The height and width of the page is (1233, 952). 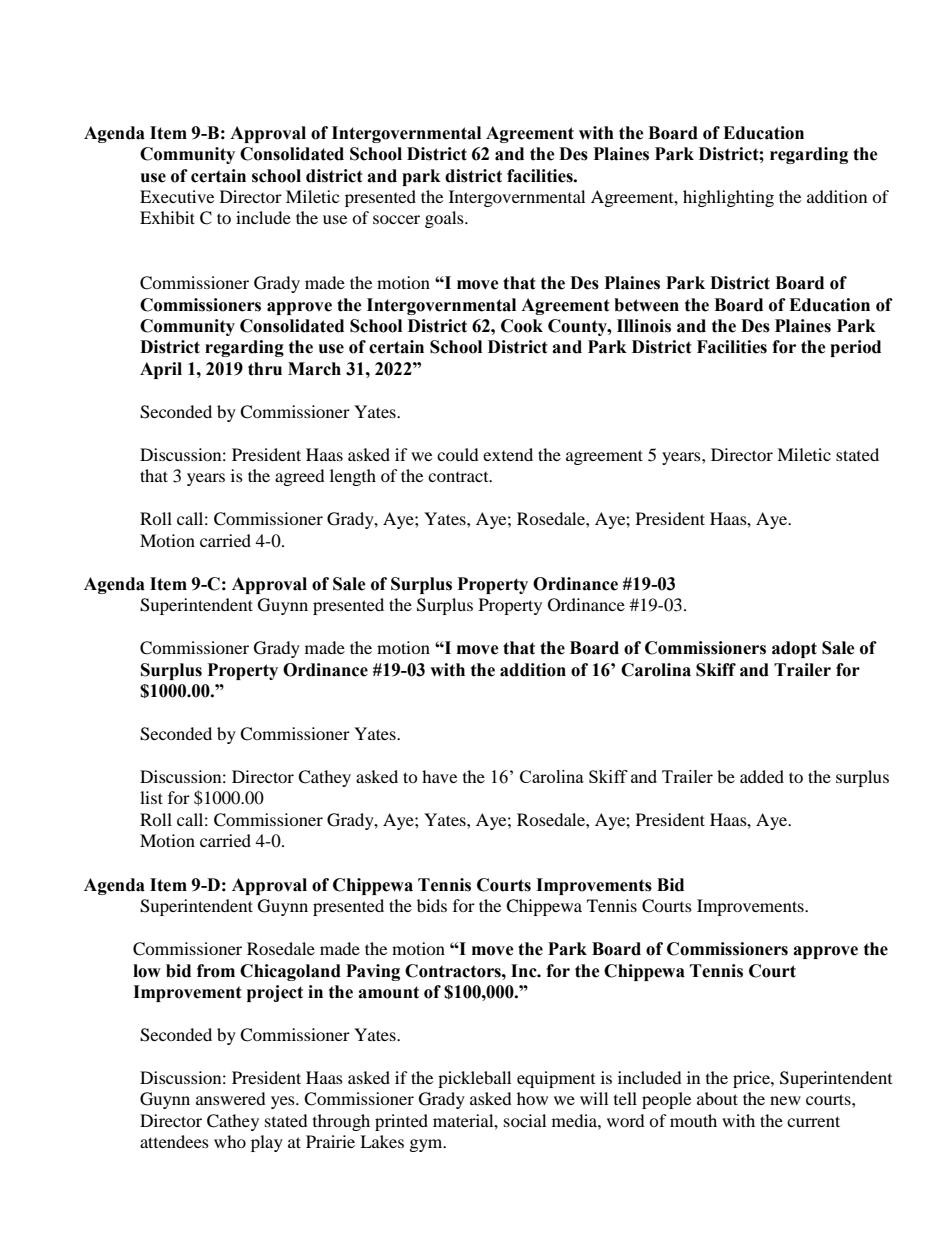 I want to click on highlighting, so click(x=728, y=198).
